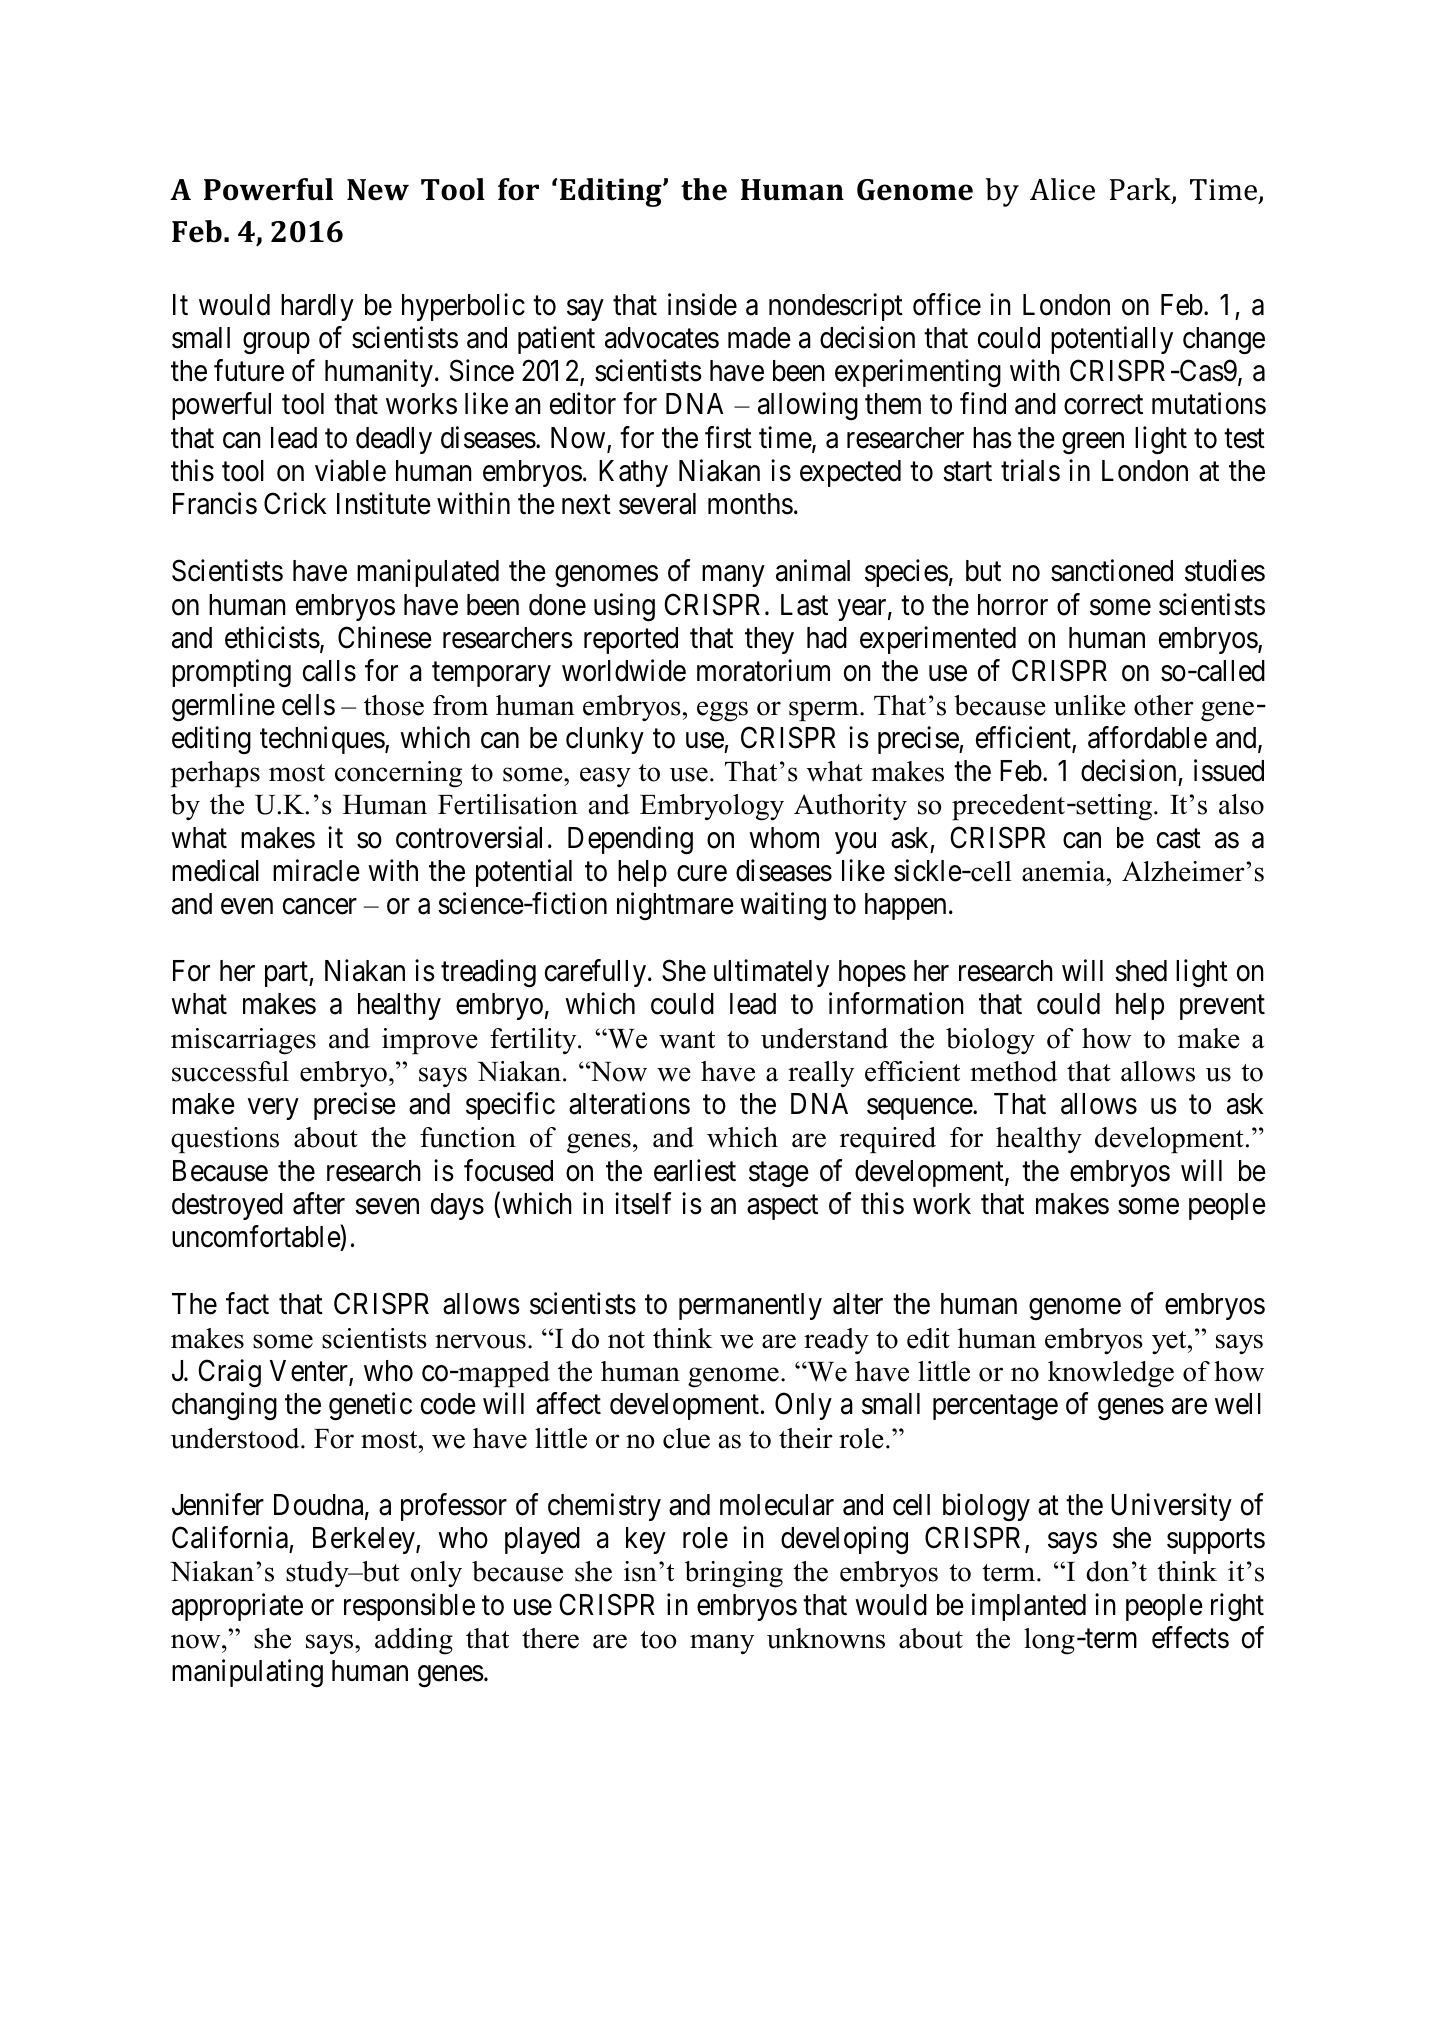 The width and height of the screenshot is (1436, 2030). I want to click on Alice, so click(1062, 189).
